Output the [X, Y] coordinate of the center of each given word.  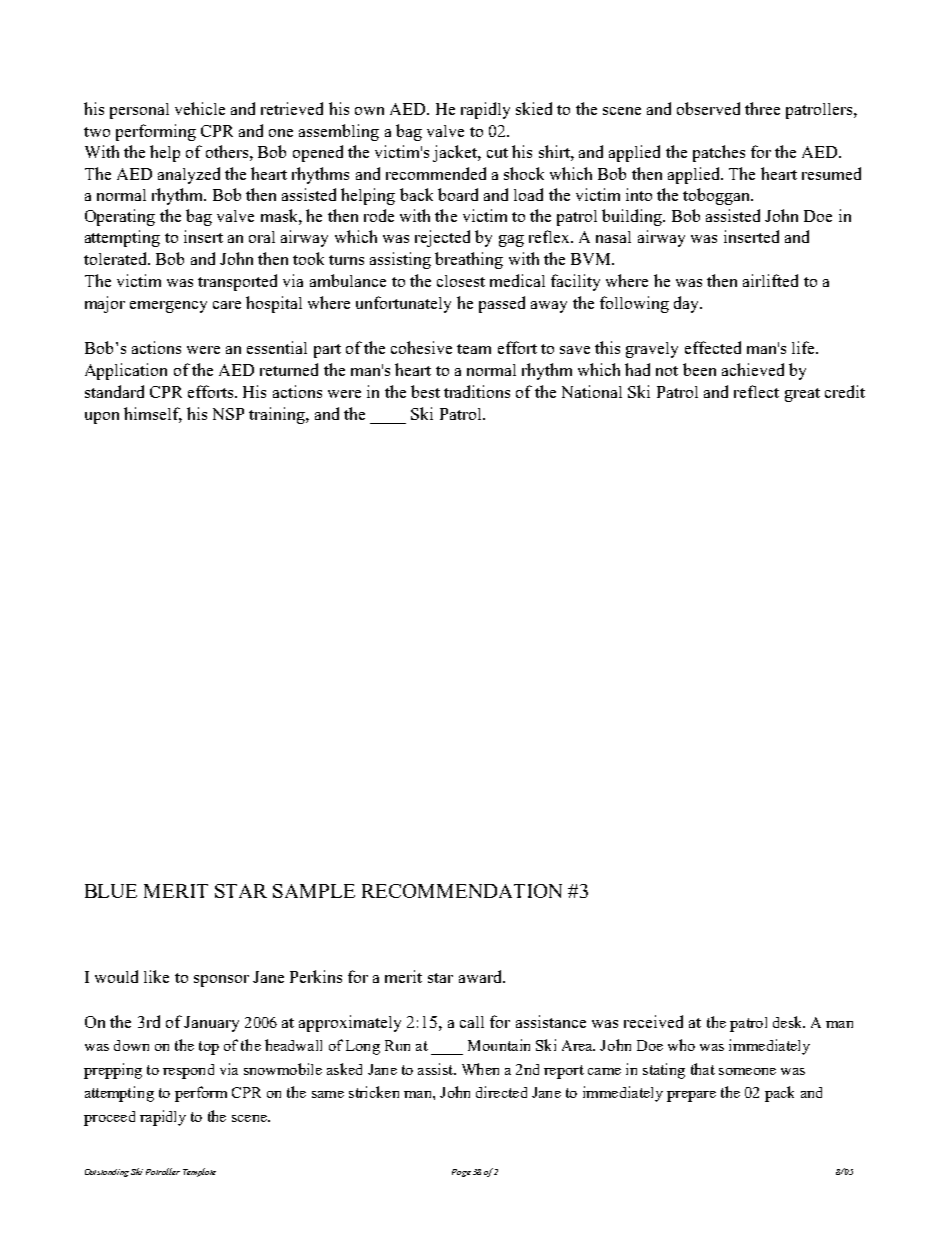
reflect [756, 391]
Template [199, 1172]
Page [461, 1173]
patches [719, 153]
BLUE [111, 891]
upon [102, 418]
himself [153, 414]
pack [779, 1094]
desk [789, 1022]
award [481, 976]
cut [497, 153]
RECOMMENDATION [462, 891]
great [802, 395]
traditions [477, 391]
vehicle [200, 108]
